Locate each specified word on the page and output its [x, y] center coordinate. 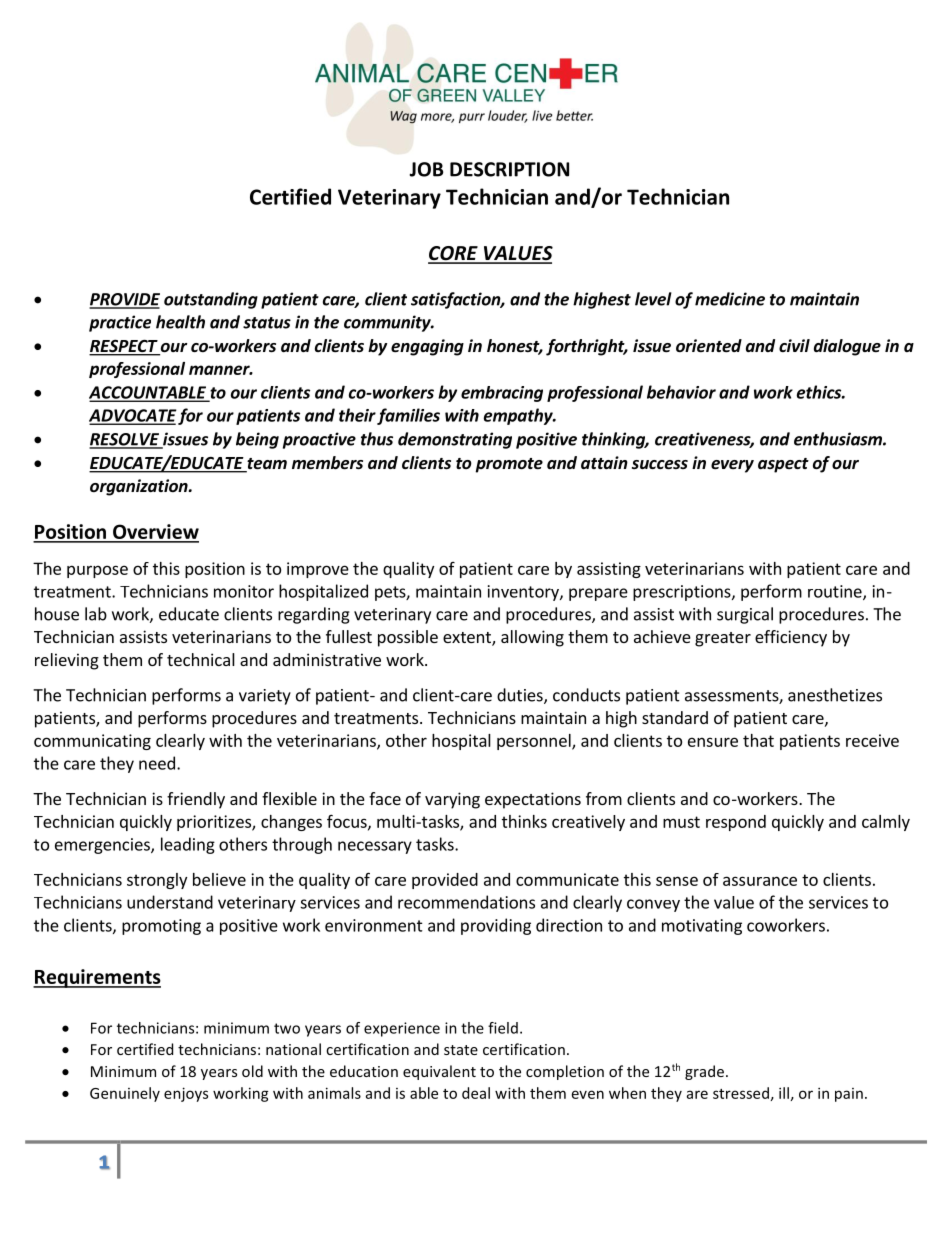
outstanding [211, 300]
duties [521, 696]
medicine [730, 299]
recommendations [466, 902]
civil [794, 345]
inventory [524, 593]
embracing [502, 394]
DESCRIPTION [509, 169]
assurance [760, 881]
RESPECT [124, 347]
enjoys [186, 1094]
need [157, 763]
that [758, 740]
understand [170, 902]
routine [836, 592]
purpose [97, 571]
